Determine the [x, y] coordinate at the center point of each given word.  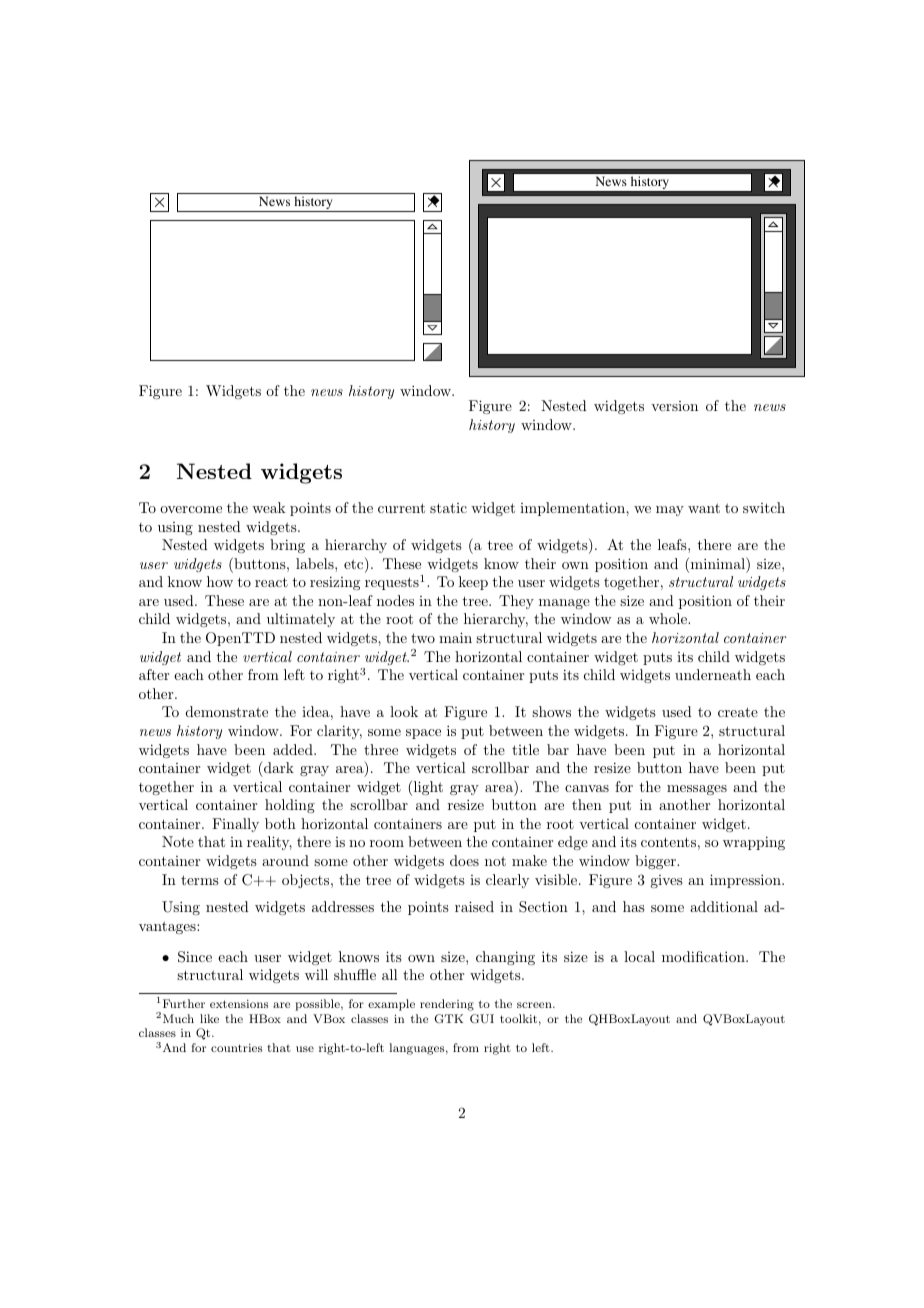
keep [473, 583]
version [674, 406]
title [525, 749]
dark [278, 767]
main [455, 637]
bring [287, 546]
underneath [713, 674]
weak [269, 507]
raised [474, 906]
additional [724, 906]
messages [697, 790]
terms [200, 880]
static [448, 508]
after [154, 674]
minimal [717, 564]
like [209, 1018]
